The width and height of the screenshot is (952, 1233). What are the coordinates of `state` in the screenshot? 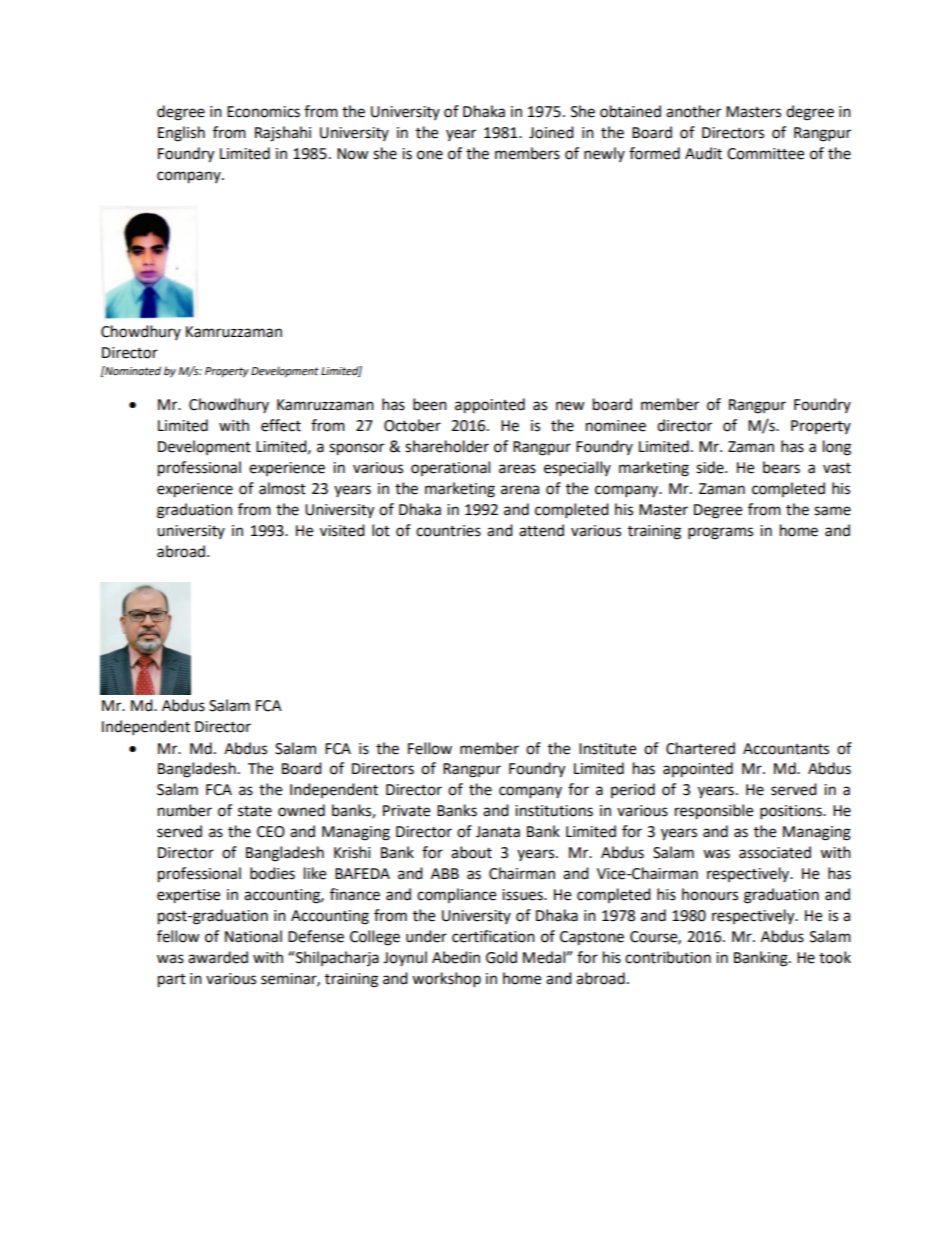 It's located at (255, 811).
